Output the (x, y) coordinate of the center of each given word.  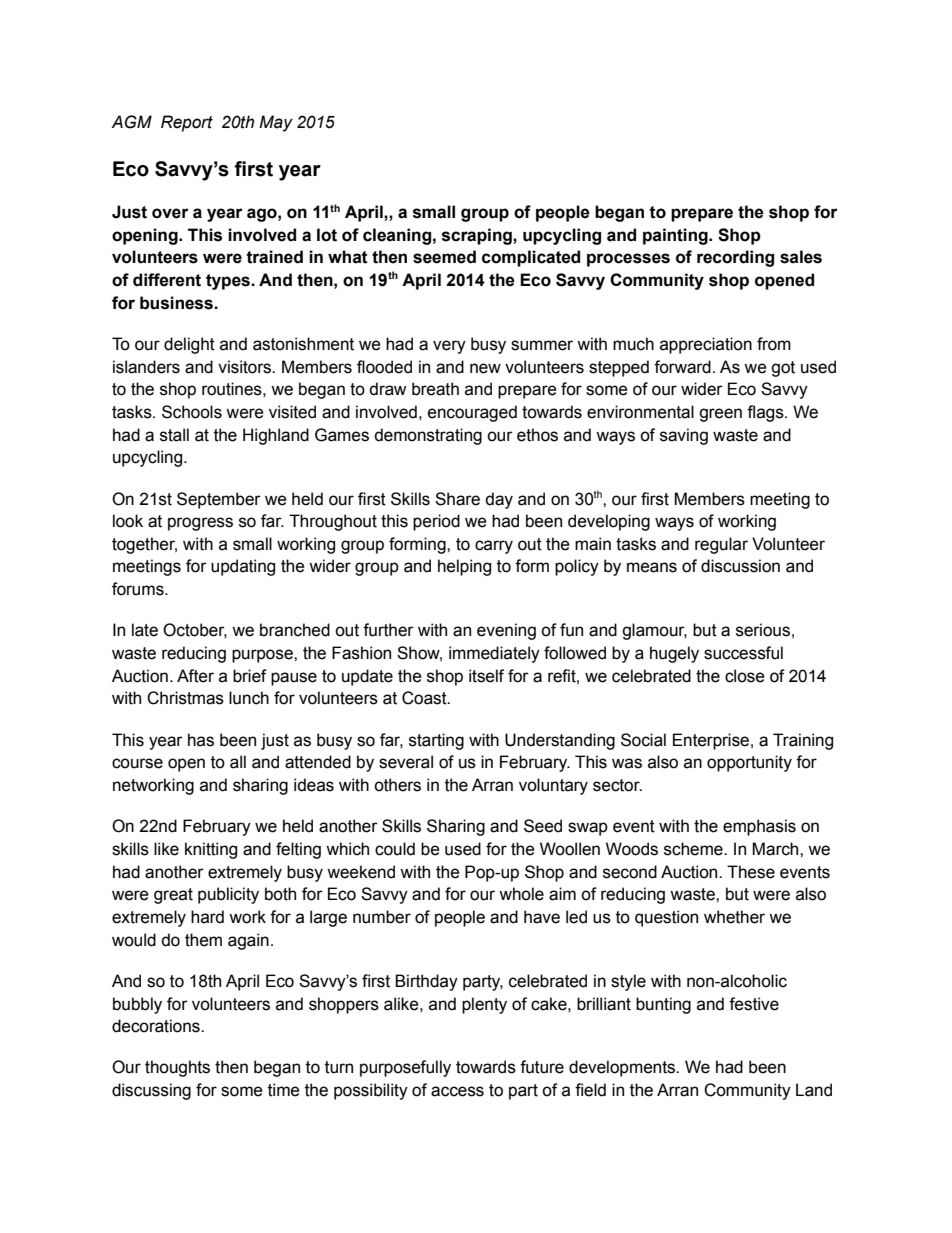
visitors (245, 367)
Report (187, 123)
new (485, 368)
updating (243, 567)
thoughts (177, 1068)
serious (763, 630)
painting (676, 236)
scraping (478, 236)
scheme (694, 849)
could (395, 849)
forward (682, 367)
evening (506, 631)
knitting (211, 850)
